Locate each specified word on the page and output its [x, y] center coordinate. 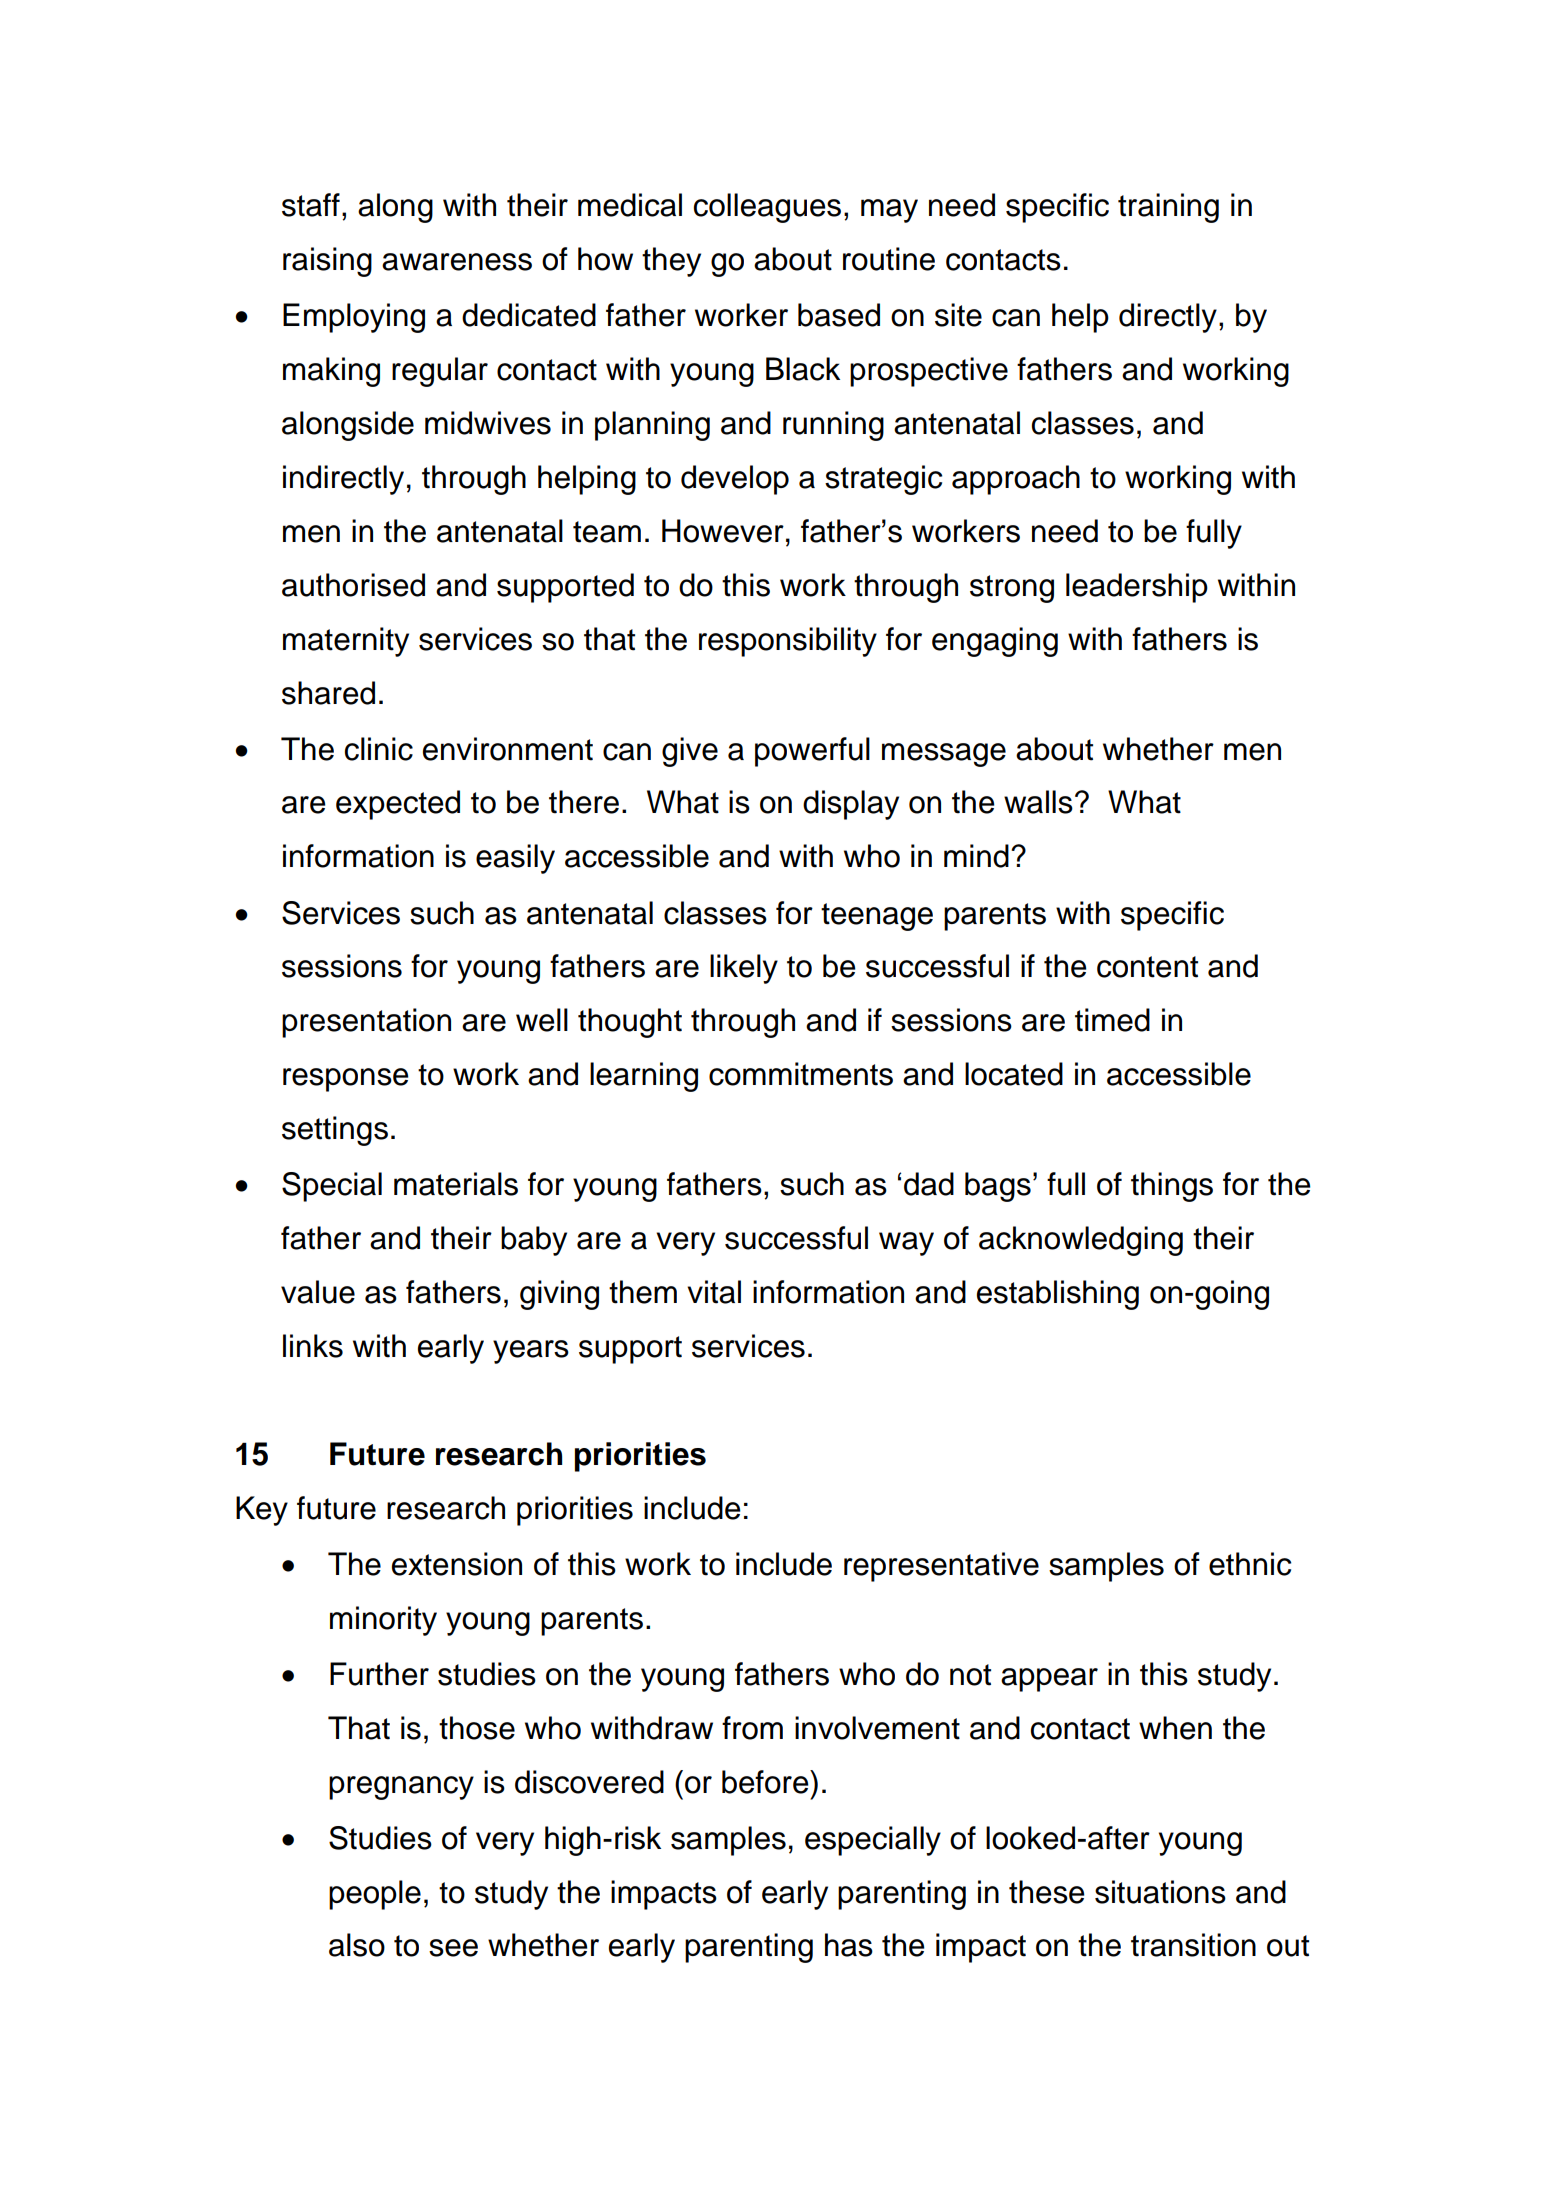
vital [714, 1292]
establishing [1058, 1295]
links [313, 1346]
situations [1160, 1892]
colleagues [767, 208]
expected [398, 805]
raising [327, 262]
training [1168, 208]
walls [1038, 802]
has [849, 1945]
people [375, 1895]
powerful [812, 752]
